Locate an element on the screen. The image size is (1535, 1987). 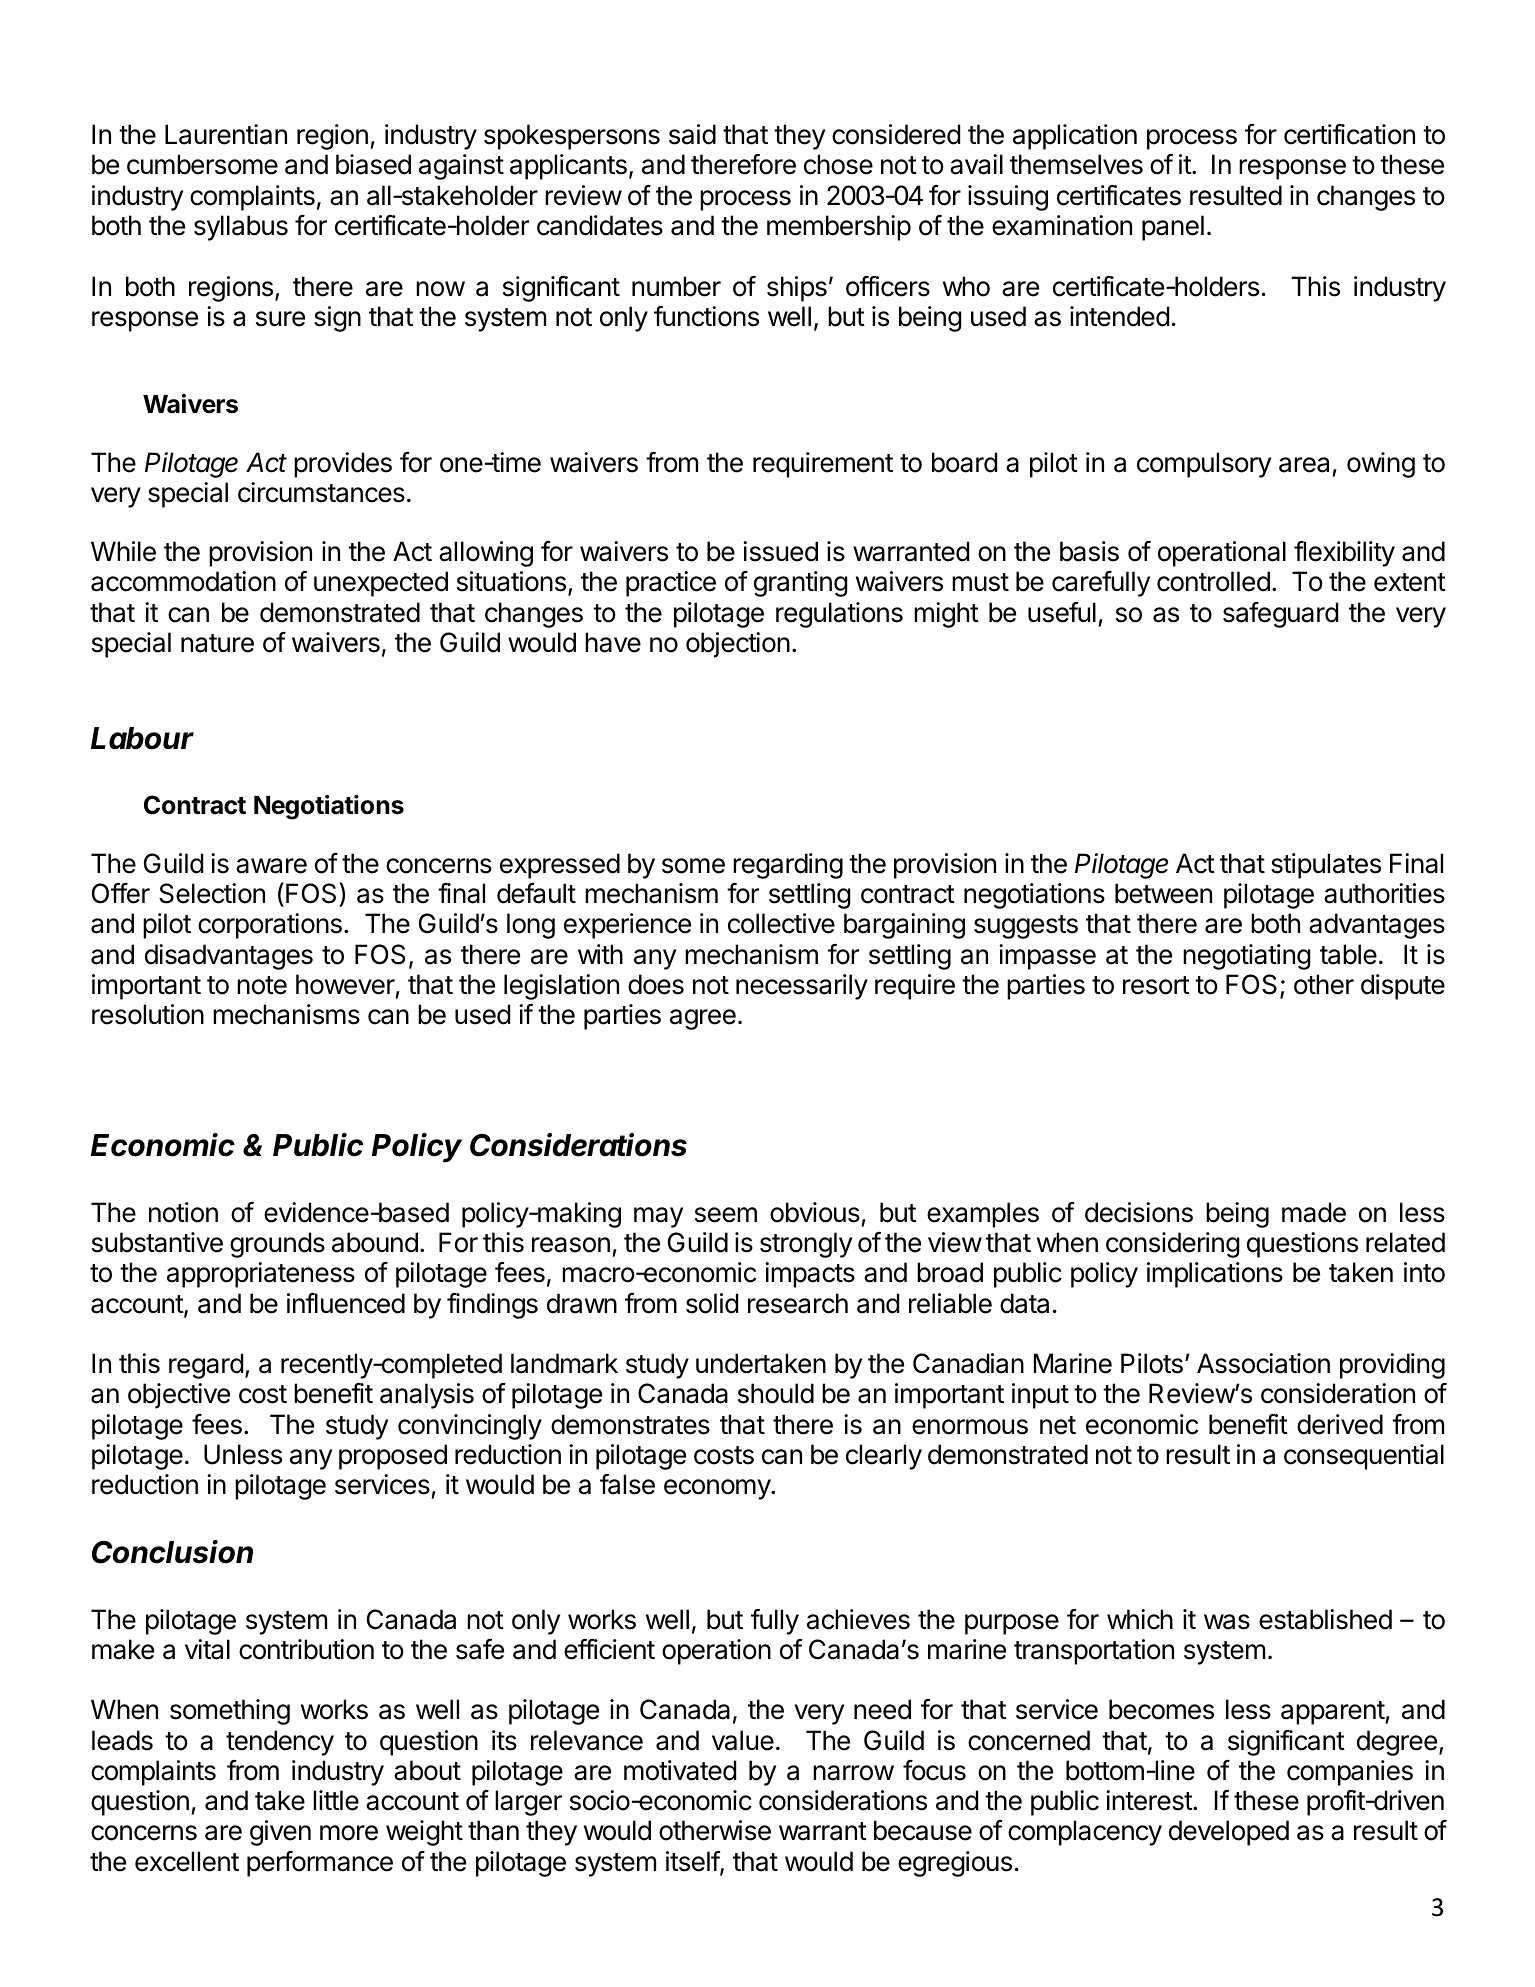
negotiating is located at coordinates (1247, 957).
